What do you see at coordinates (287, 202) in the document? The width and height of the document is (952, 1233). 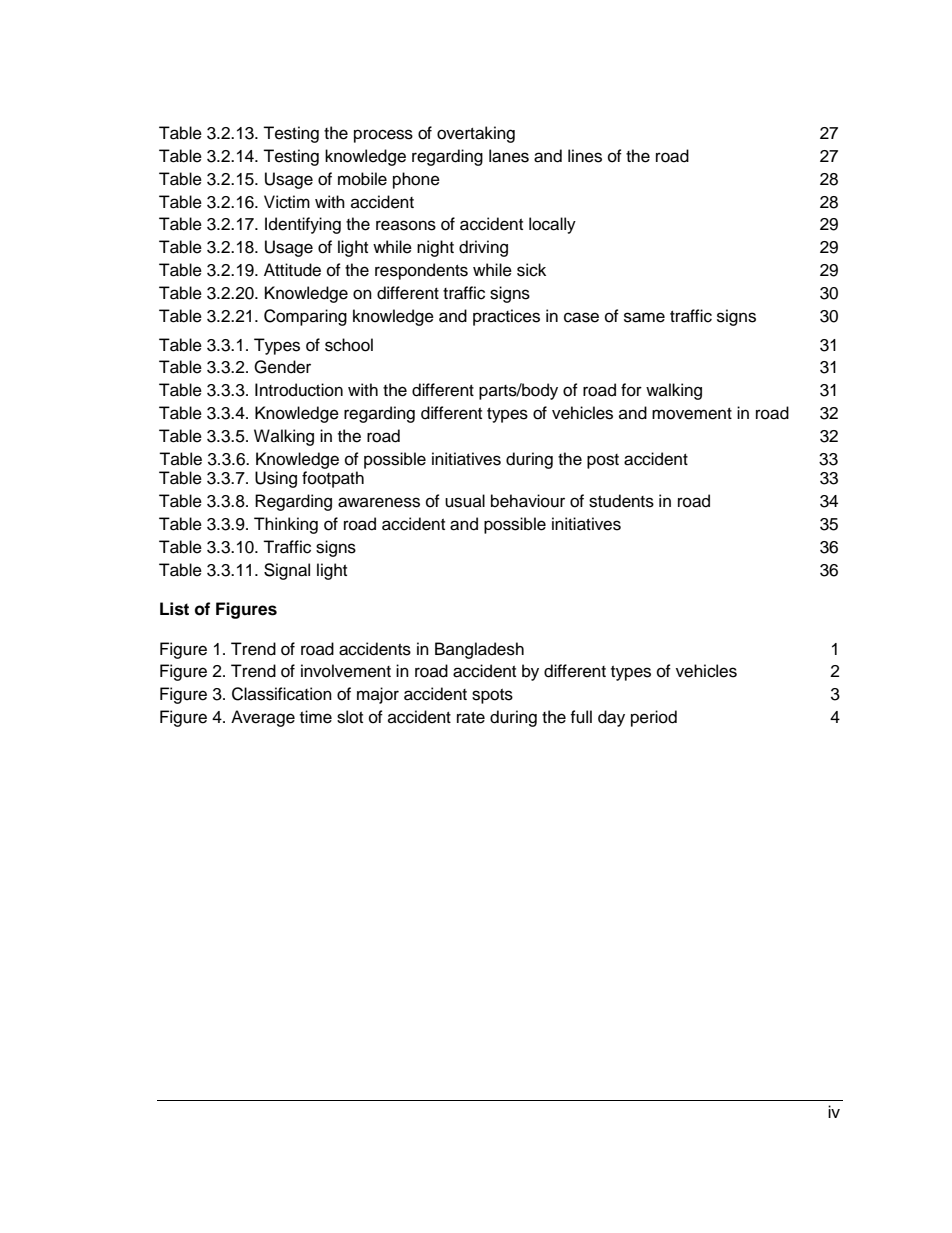 I see `Victim` at bounding box center [287, 202].
